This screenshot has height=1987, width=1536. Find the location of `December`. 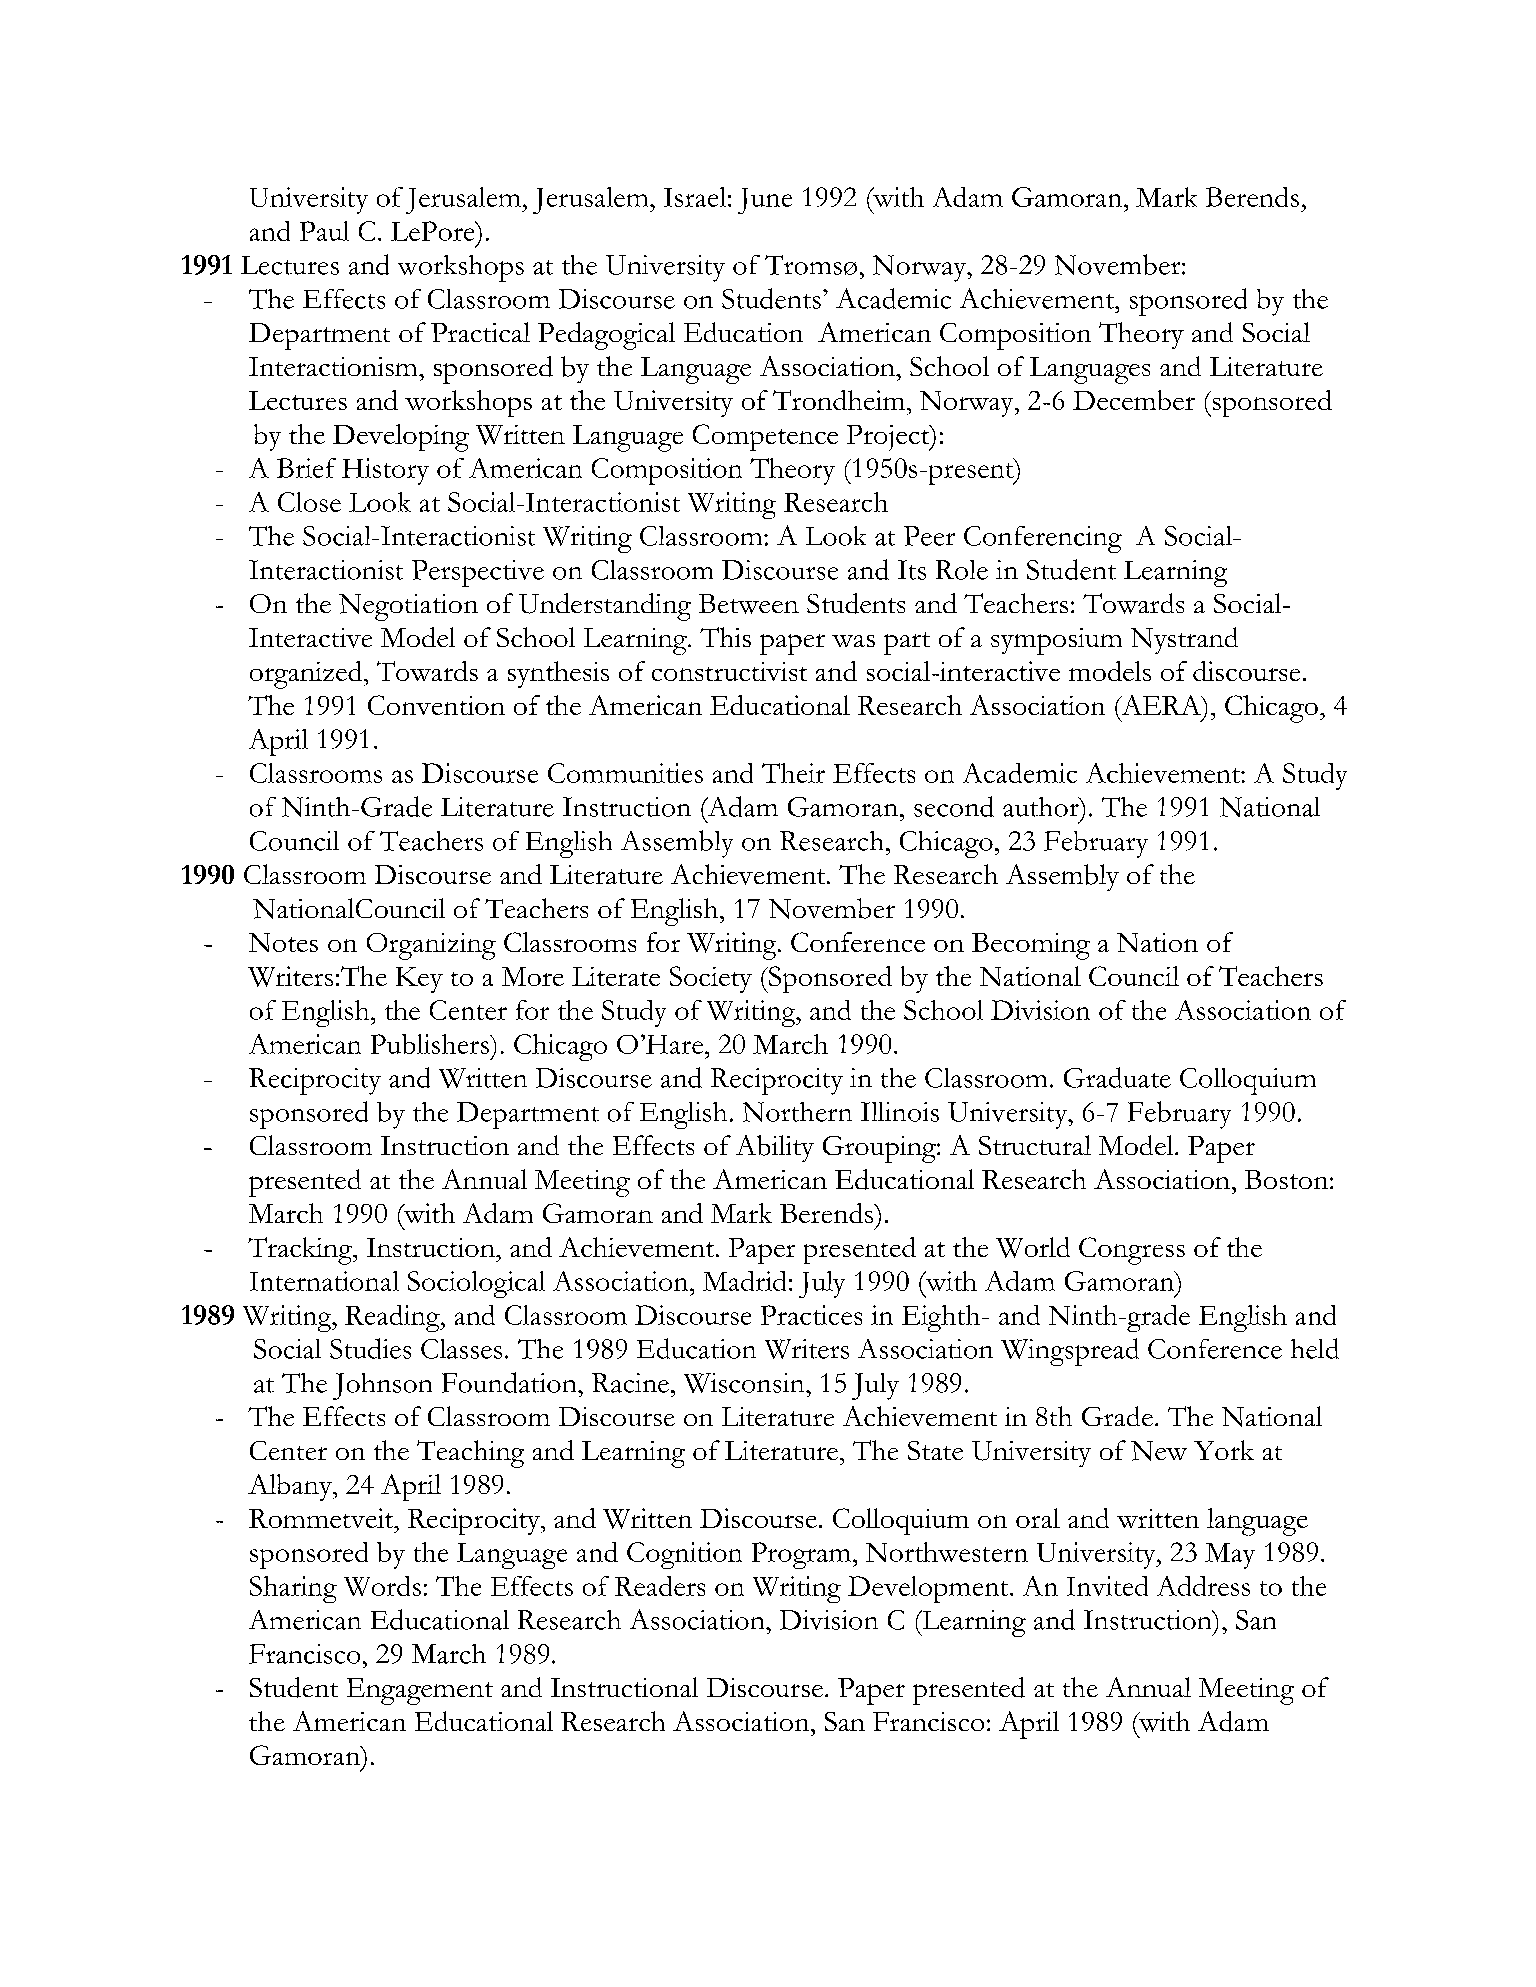

December is located at coordinates (1134, 400).
